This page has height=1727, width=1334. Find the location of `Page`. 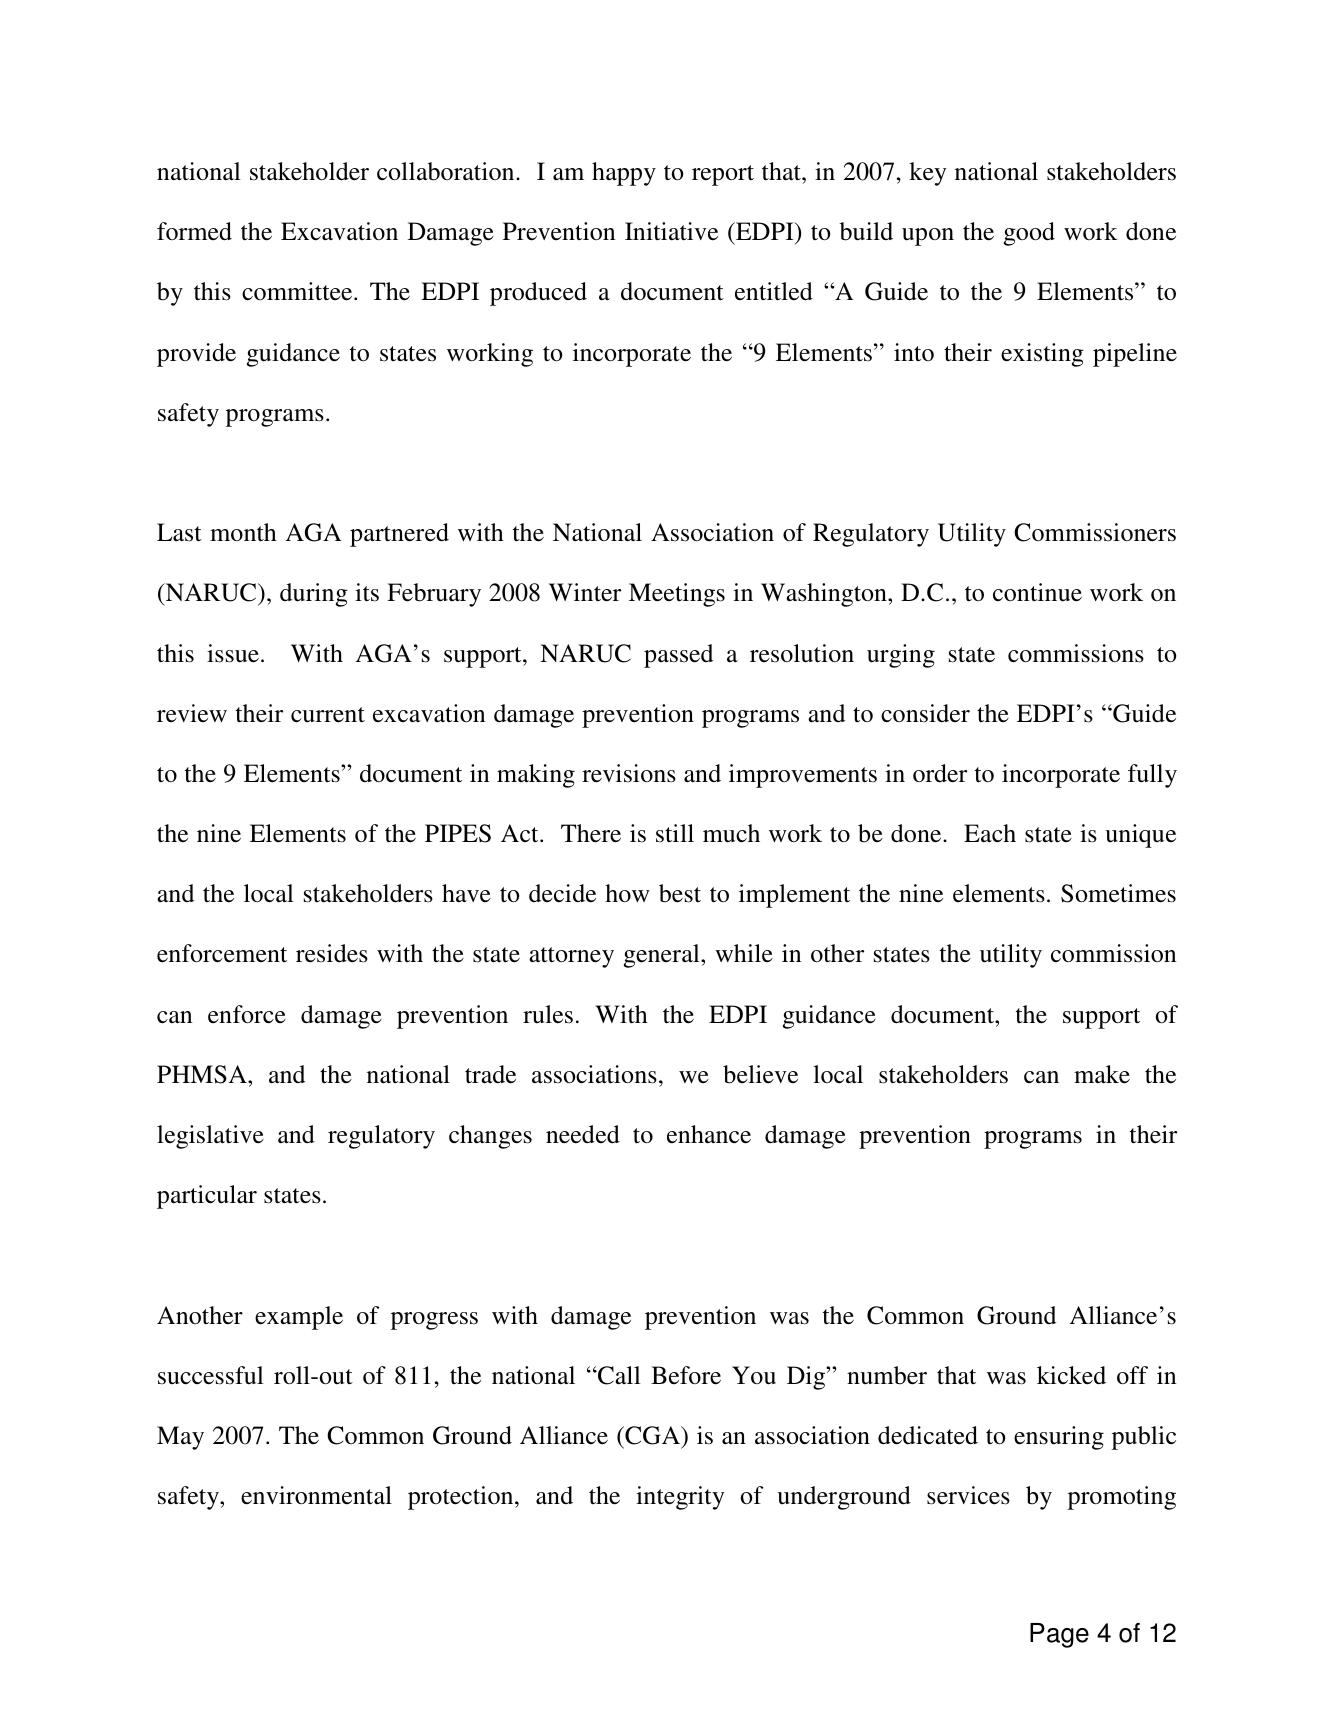

Page is located at coordinates (1059, 1635).
